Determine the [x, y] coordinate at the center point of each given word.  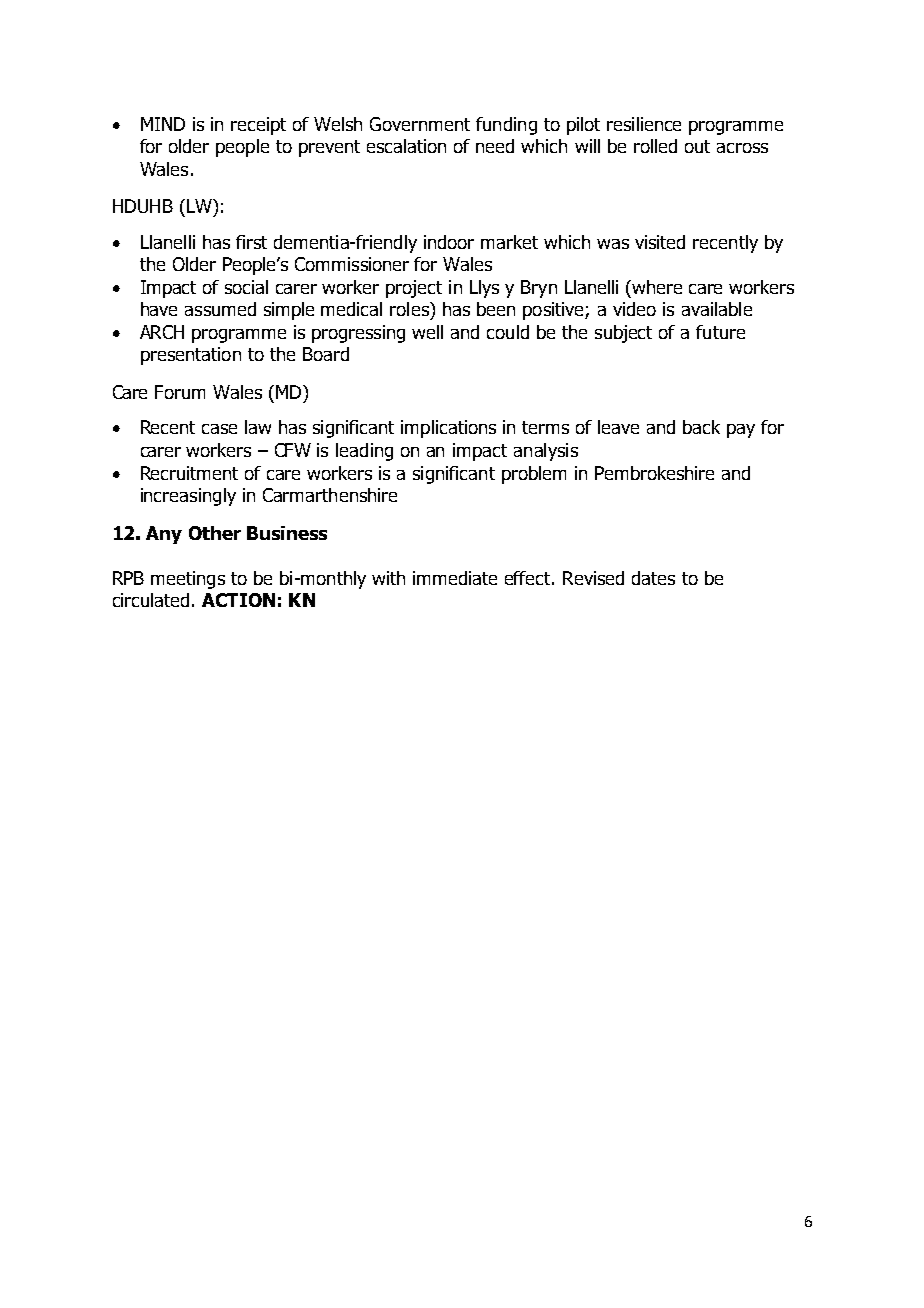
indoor [449, 242]
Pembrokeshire [654, 473]
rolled [655, 146]
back [701, 427]
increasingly [188, 497]
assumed [220, 309]
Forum [180, 392]
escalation [406, 146]
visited [660, 242]
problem [534, 475]
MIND [163, 124]
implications [448, 429]
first [251, 242]
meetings [188, 580]
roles [410, 309]
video [634, 309]
